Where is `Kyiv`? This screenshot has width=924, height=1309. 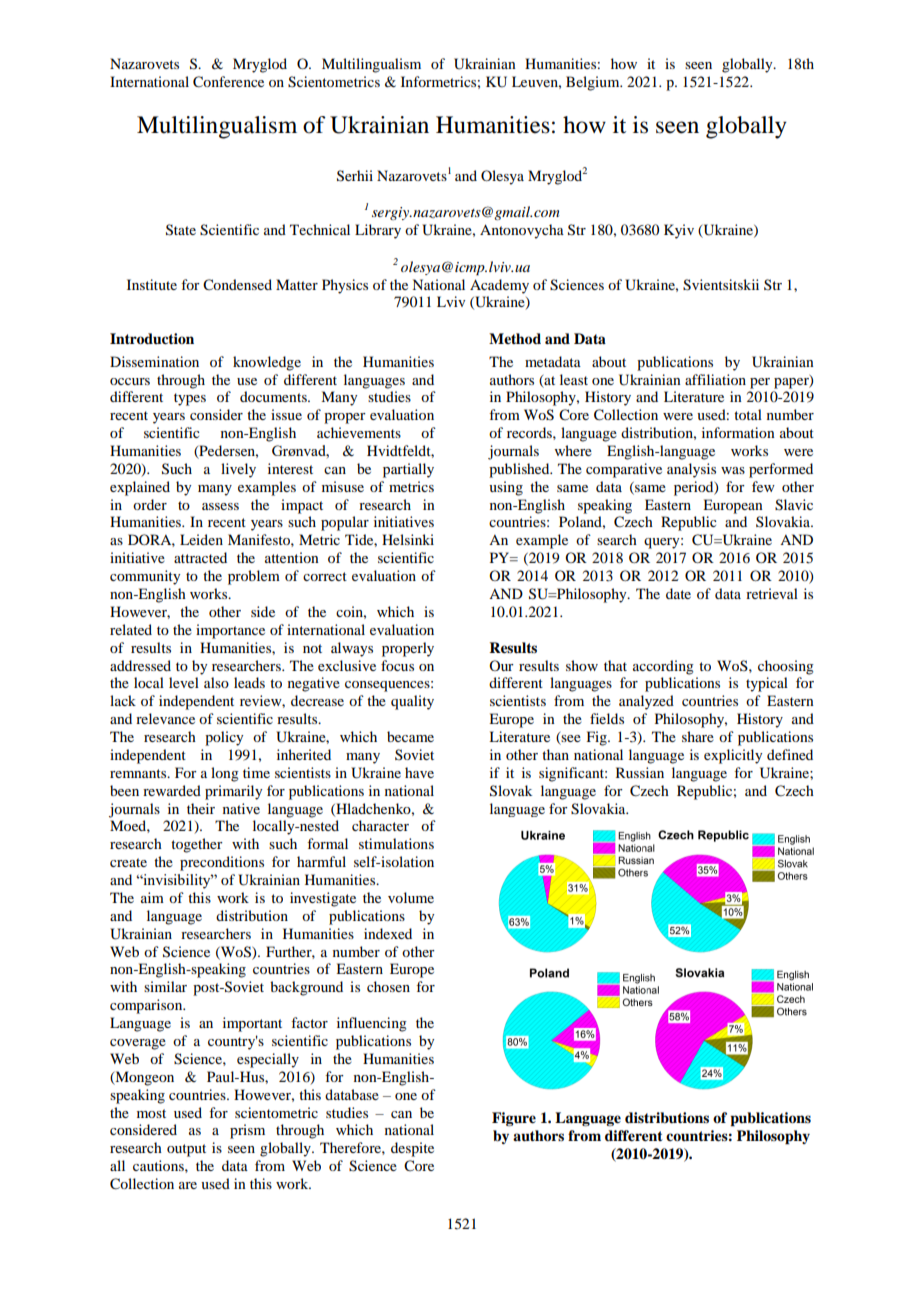
Kyiv is located at coordinates (679, 231).
